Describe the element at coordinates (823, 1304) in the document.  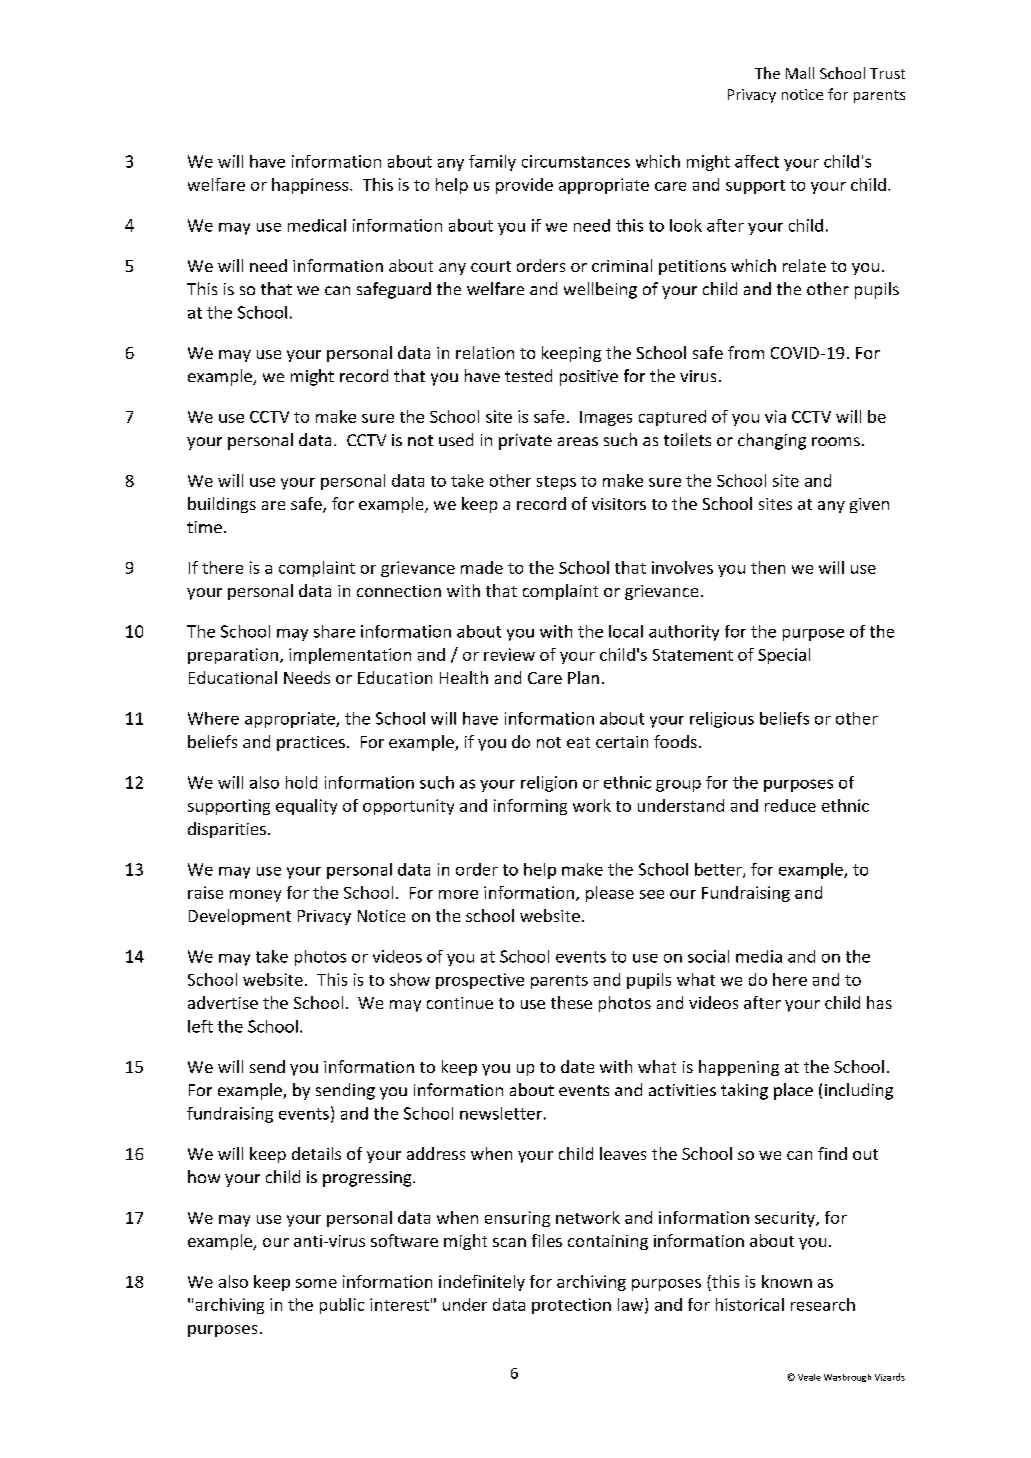
I see `research` at that location.
